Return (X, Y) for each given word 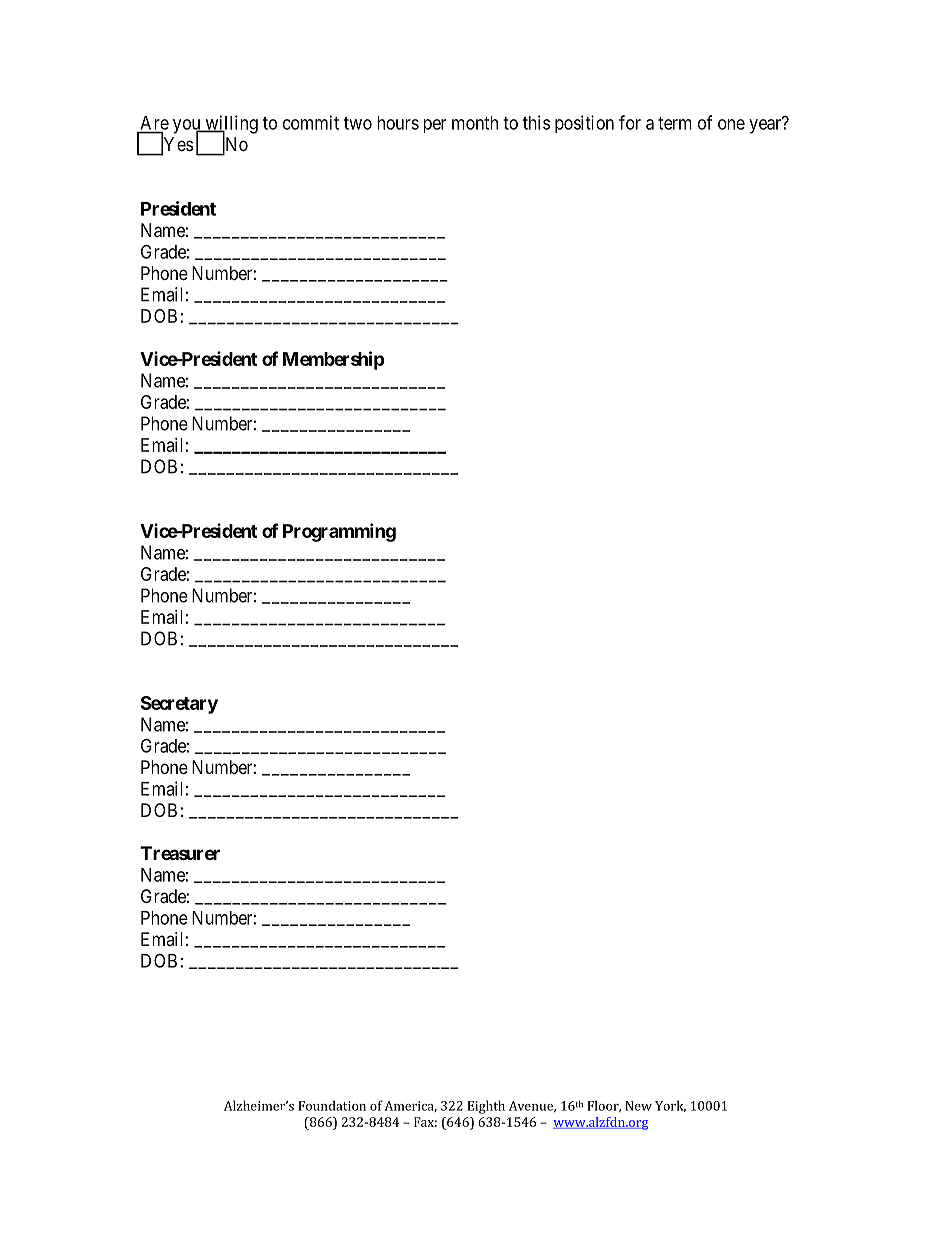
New (638, 1106)
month (475, 123)
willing (230, 125)
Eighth (486, 1107)
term (675, 123)
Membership (334, 360)
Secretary (179, 705)
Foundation (332, 1105)
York (670, 1106)
